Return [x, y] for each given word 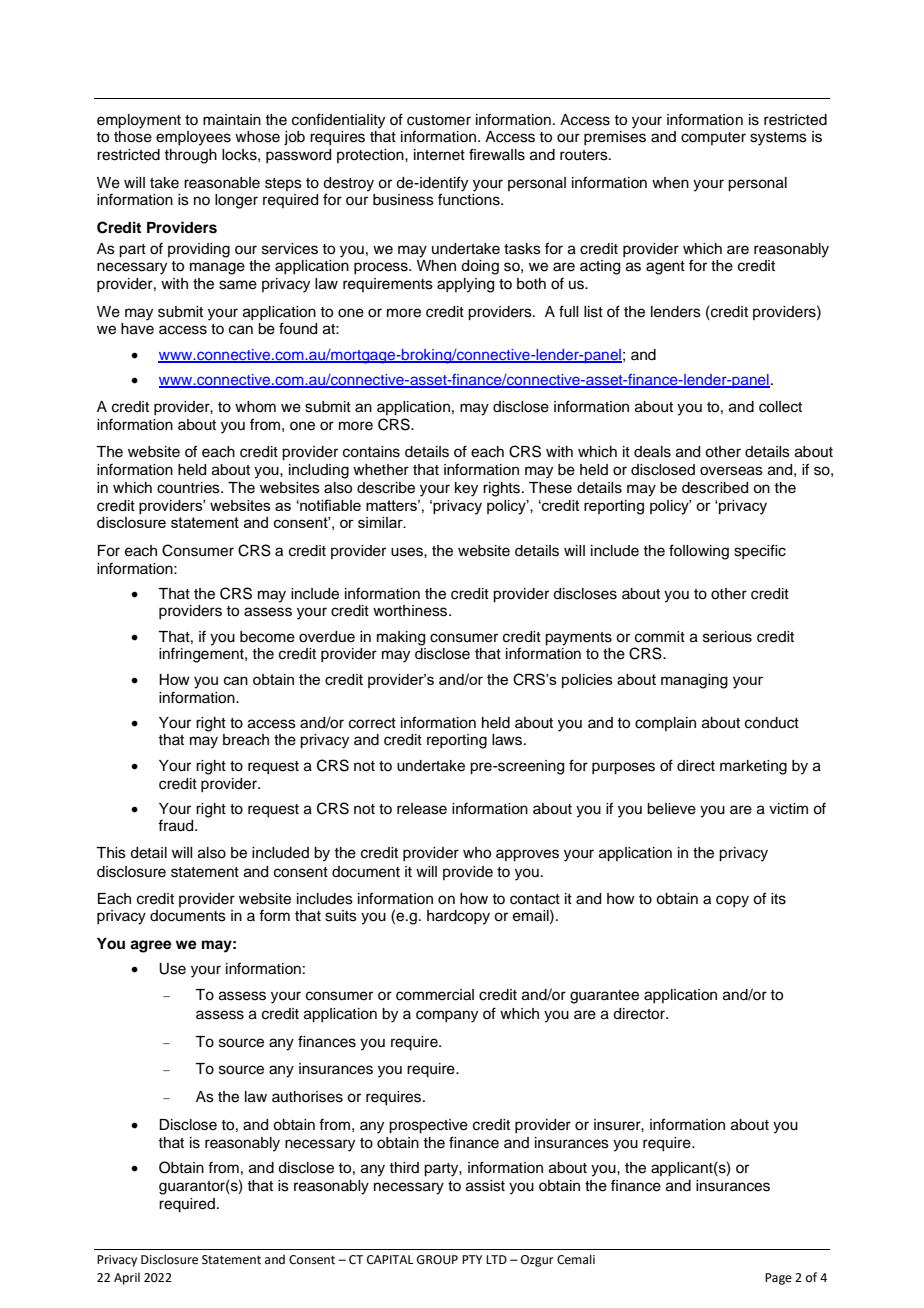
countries [189, 488]
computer [713, 138]
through [190, 156]
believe [671, 809]
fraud [177, 825]
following [699, 552]
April [127, 1278]
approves [527, 855]
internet [439, 155]
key [466, 489]
